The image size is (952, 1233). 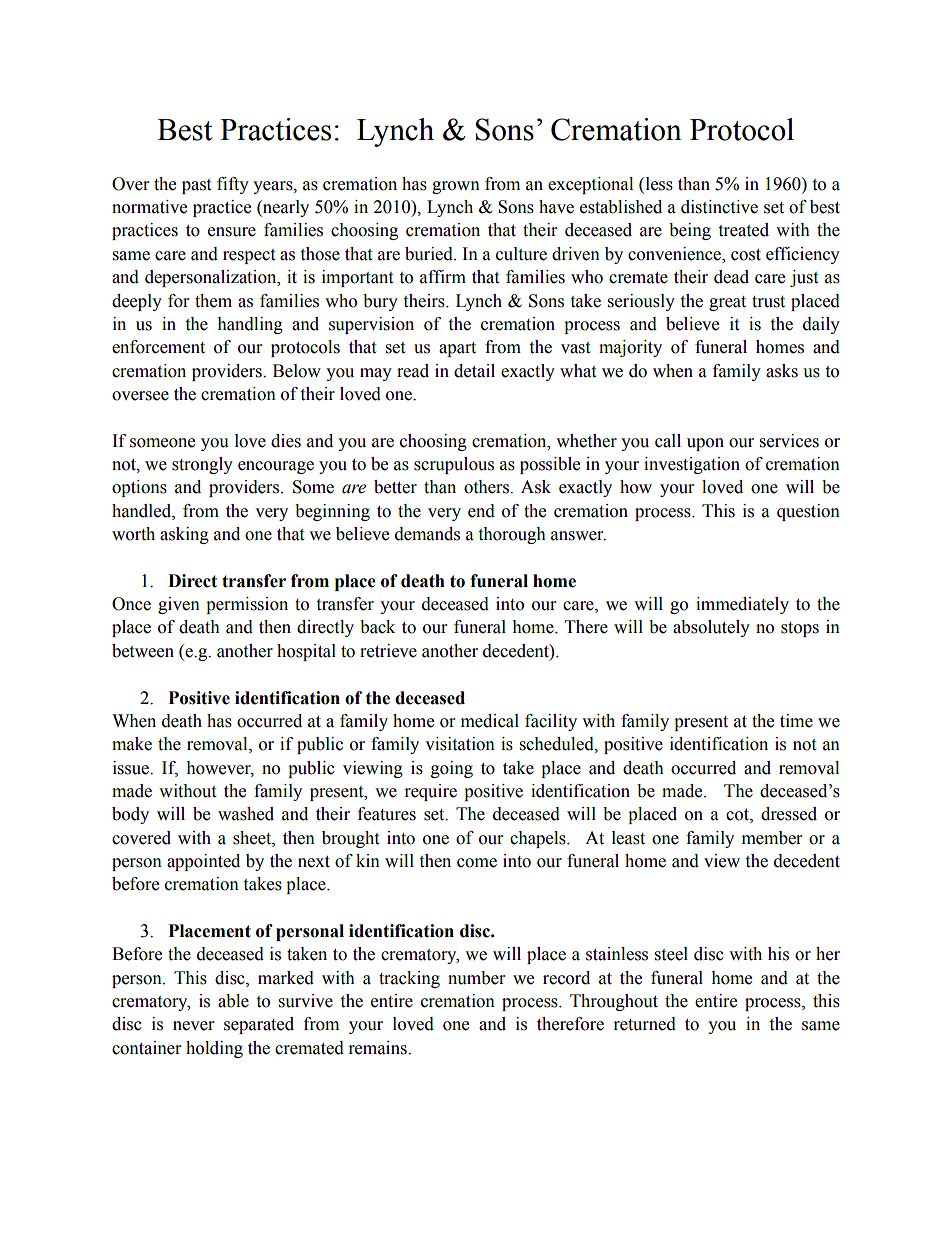 I want to click on medical, so click(x=490, y=721).
